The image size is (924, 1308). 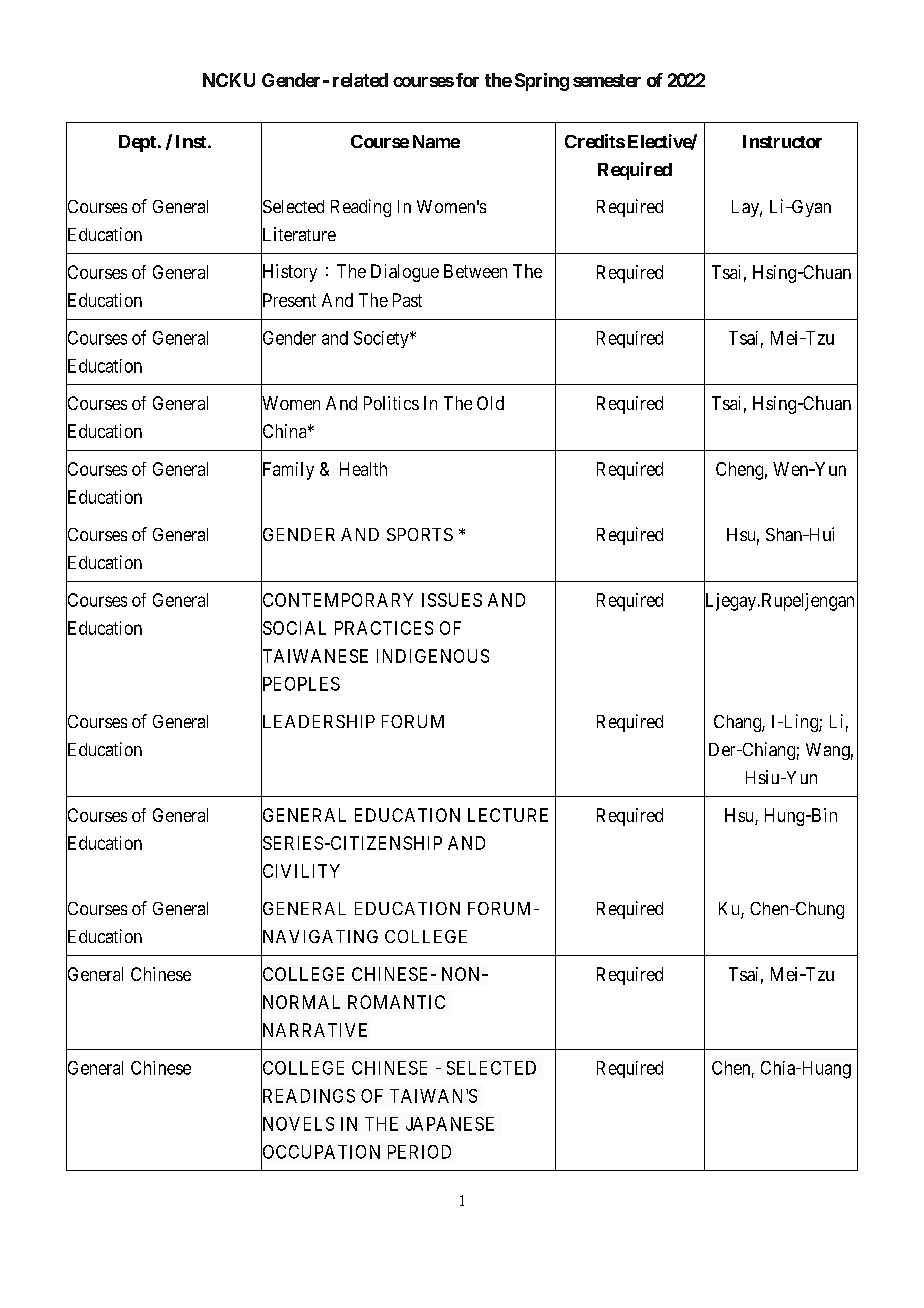 I want to click on Chang, so click(x=738, y=723).
